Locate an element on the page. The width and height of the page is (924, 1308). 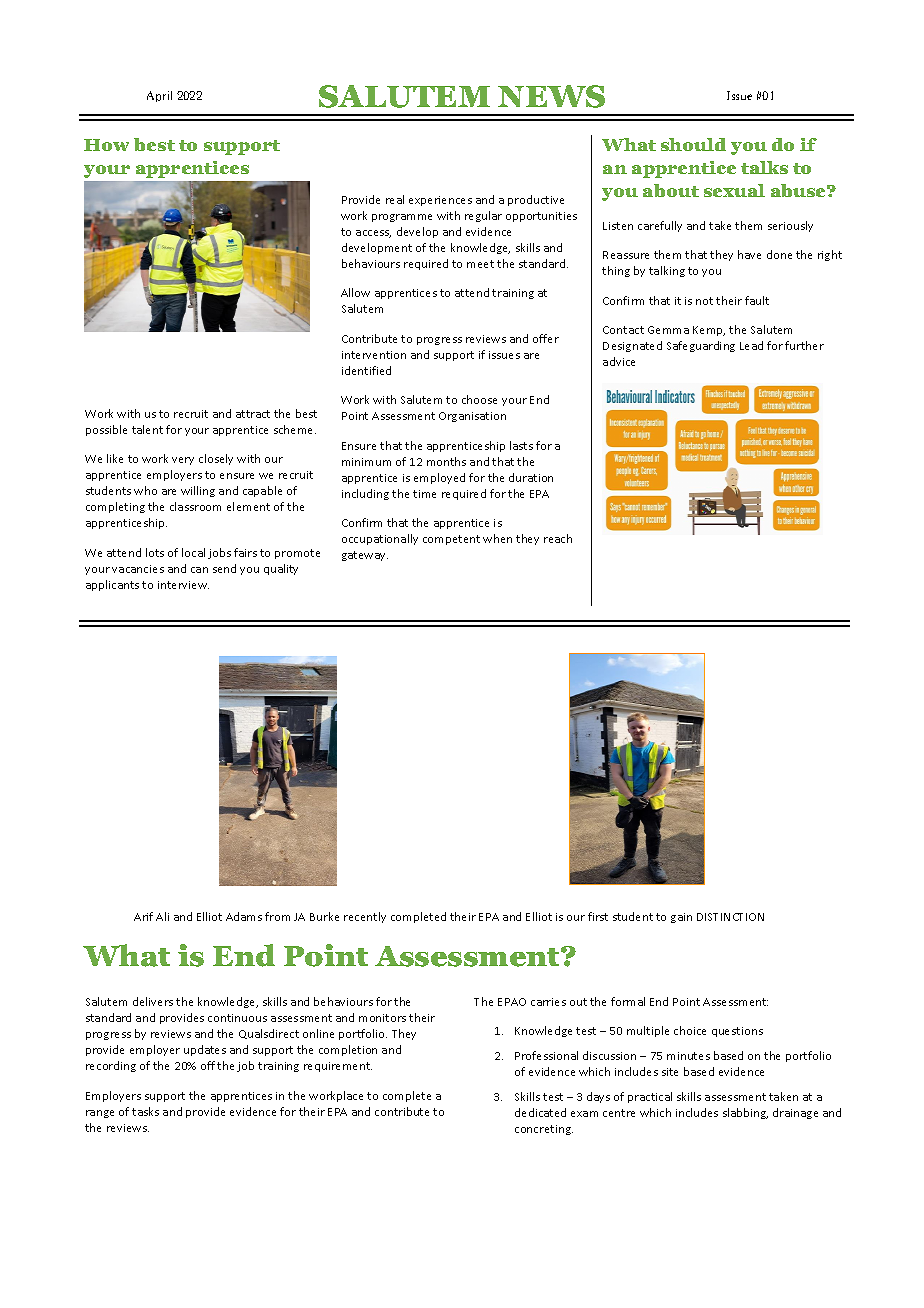
Lead is located at coordinates (751, 345).
